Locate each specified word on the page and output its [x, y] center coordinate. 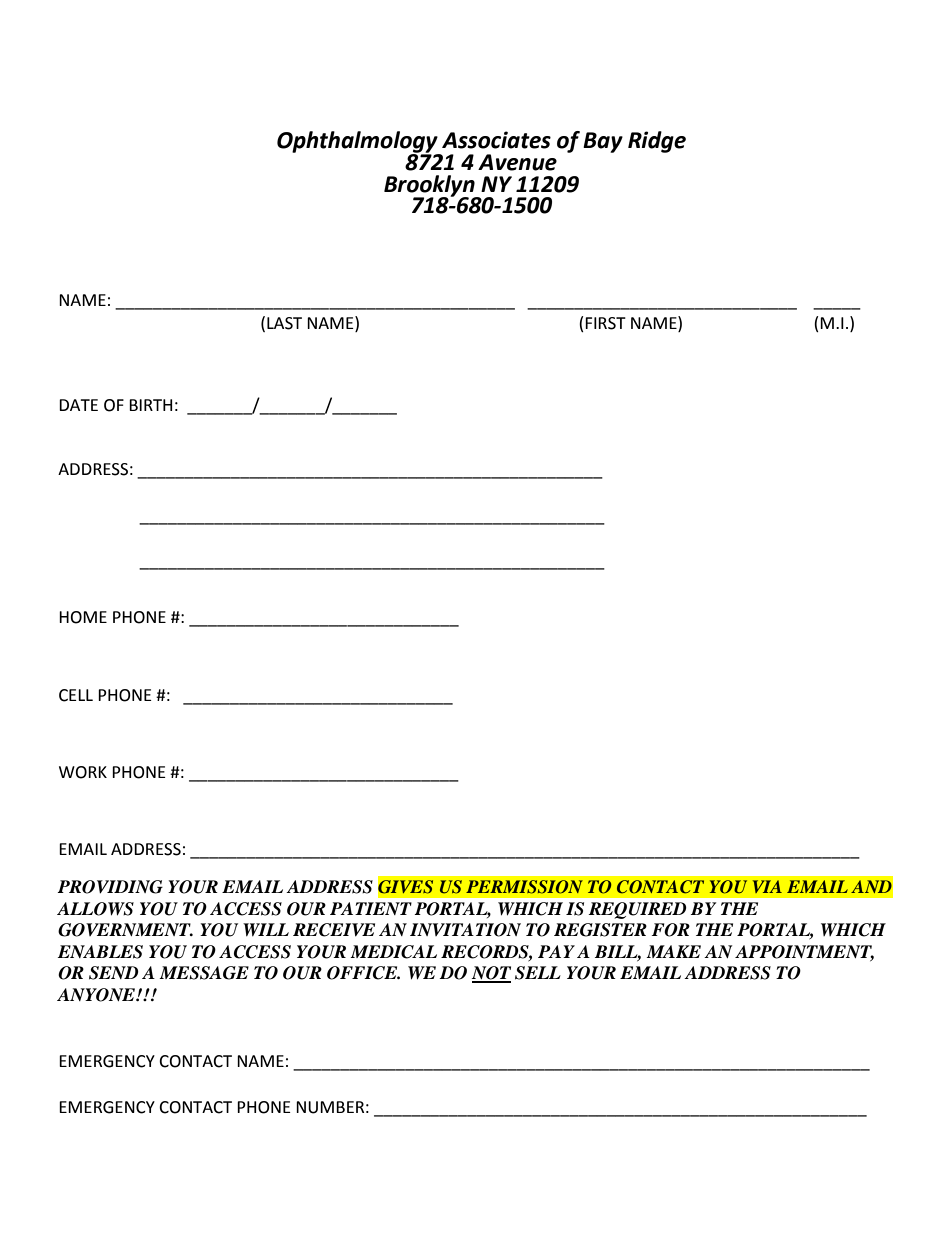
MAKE [673, 951]
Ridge [657, 142]
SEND [114, 973]
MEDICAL [393, 952]
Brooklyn [430, 186]
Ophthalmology [358, 143]
